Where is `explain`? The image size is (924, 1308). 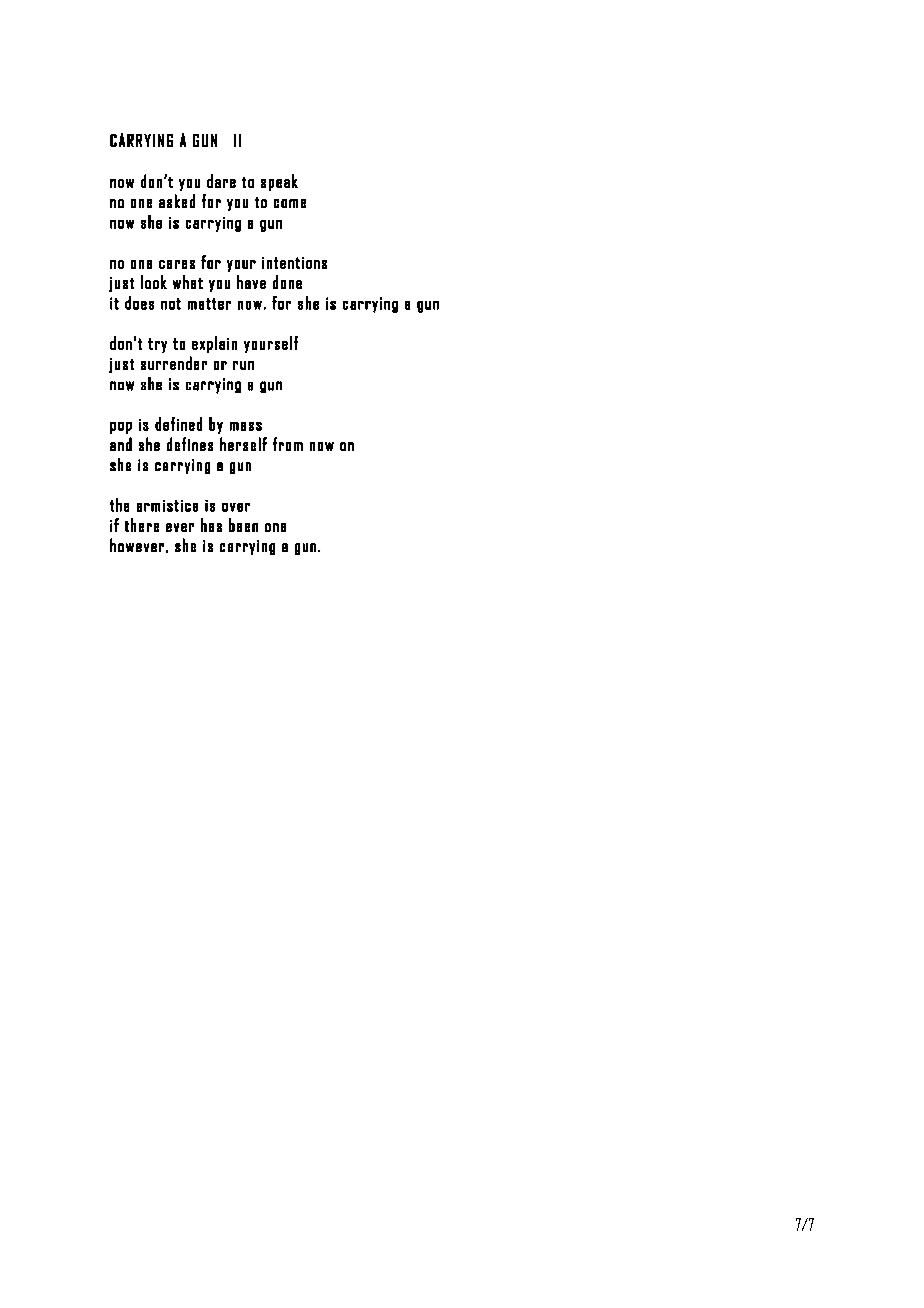 explain is located at coordinates (214, 344).
